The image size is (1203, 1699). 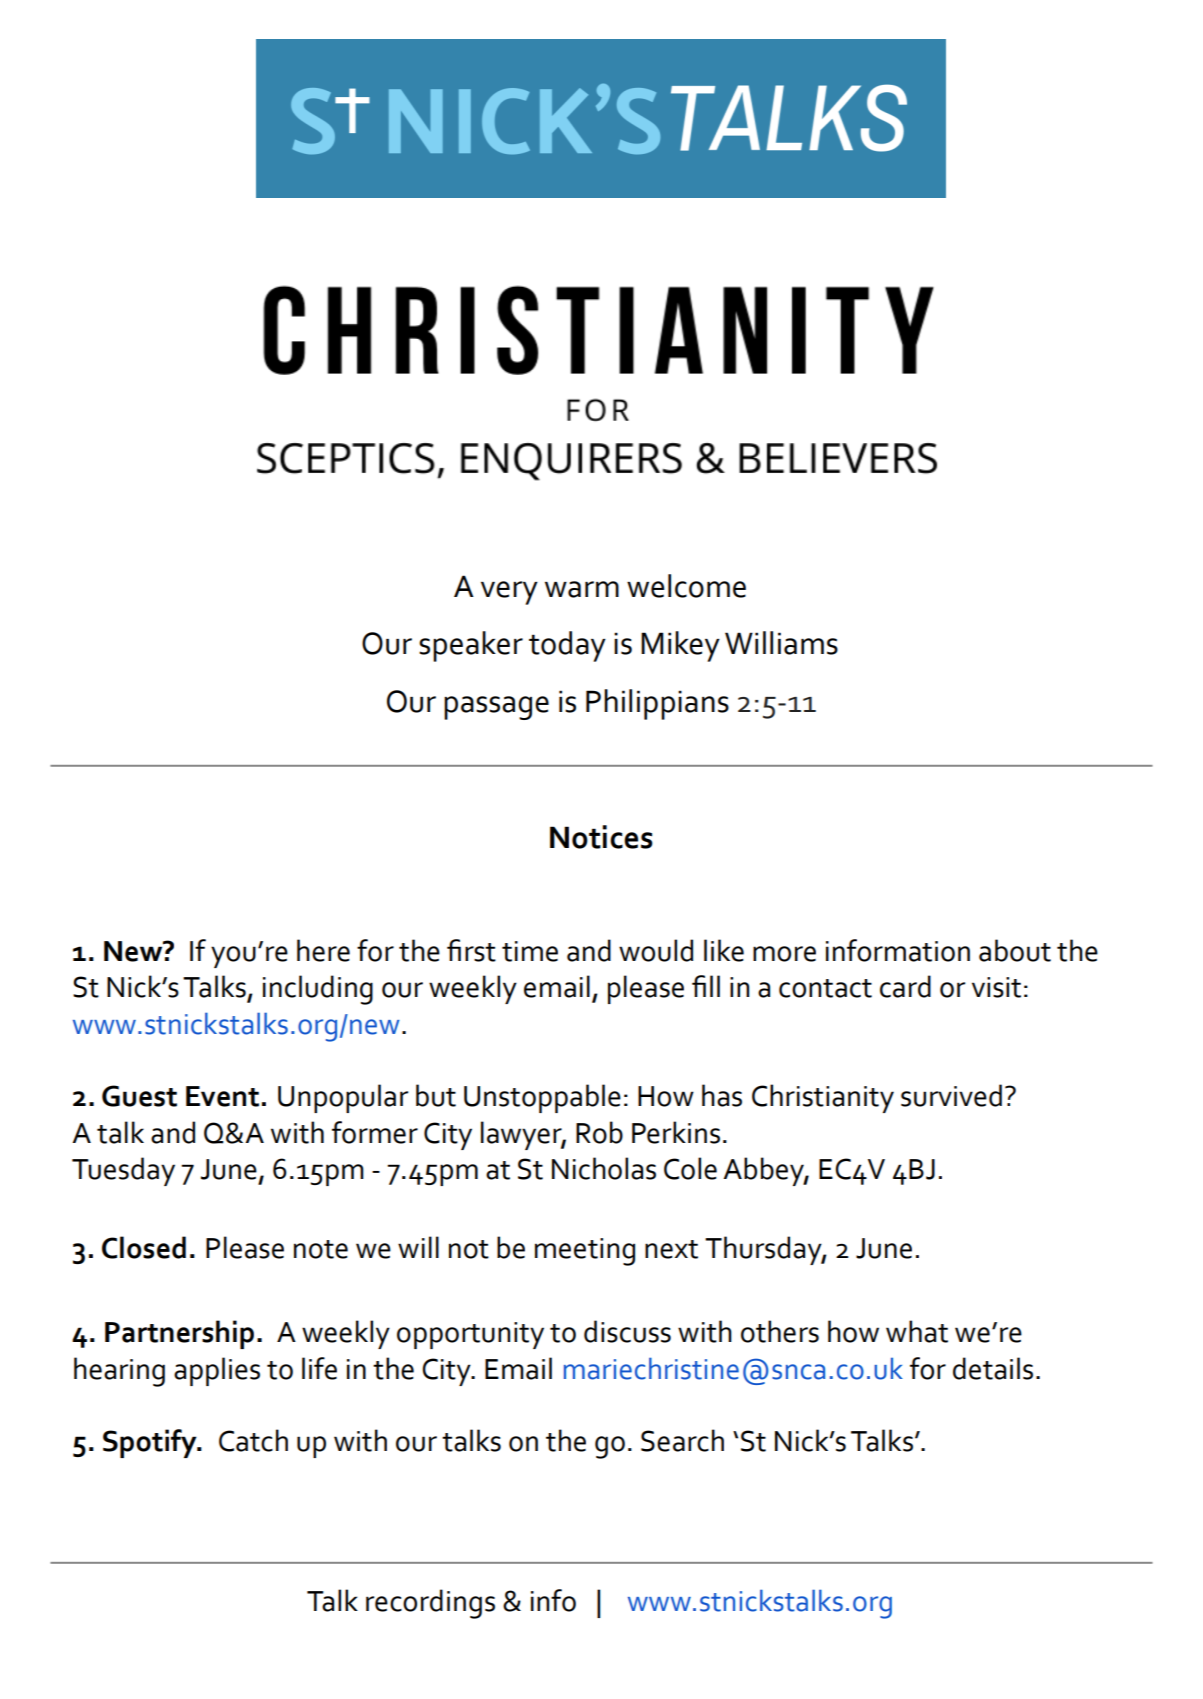 I want to click on welcome, so click(x=686, y=586).
